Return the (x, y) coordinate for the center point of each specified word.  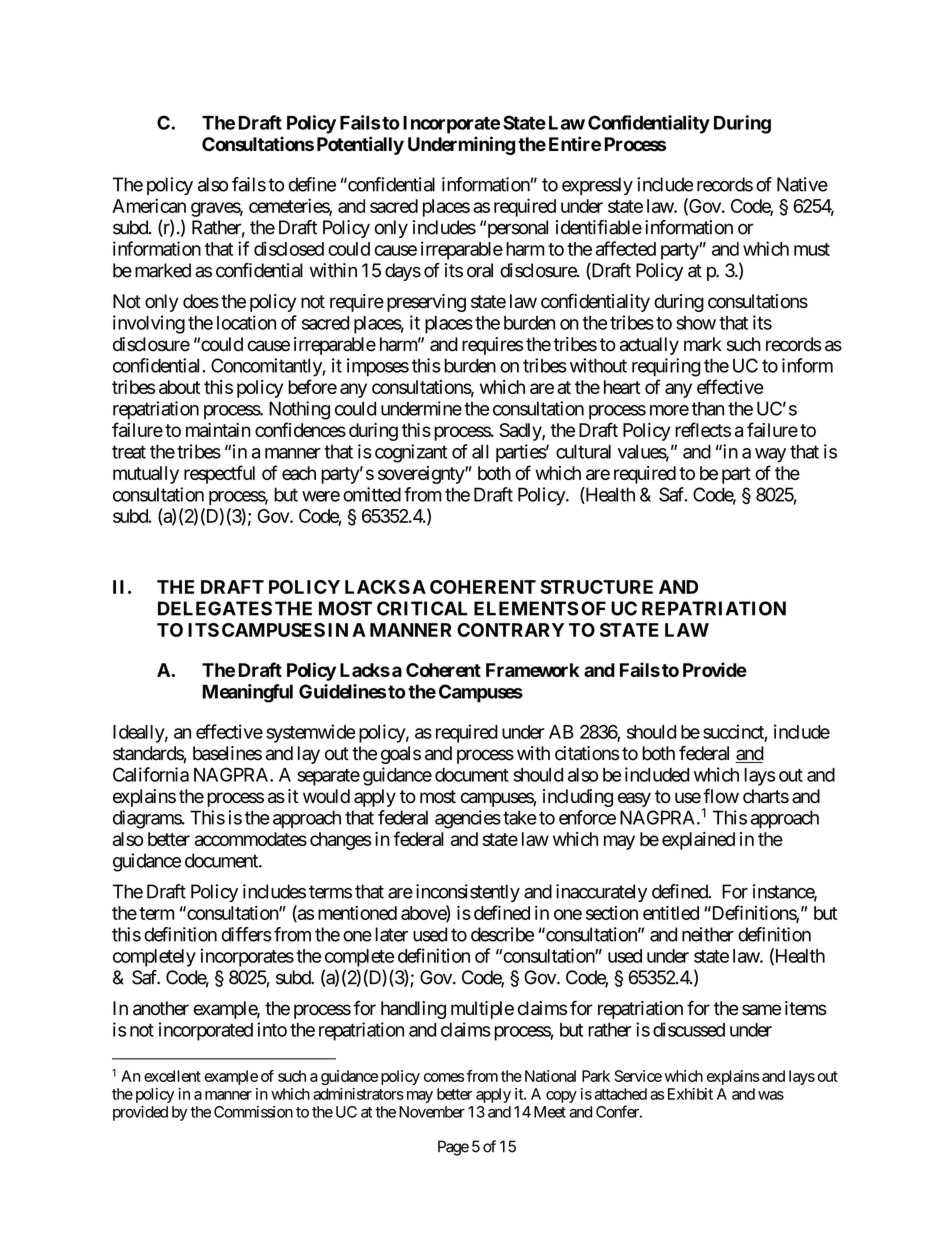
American (149, 205)
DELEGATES (215, 608)
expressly (597, 186)
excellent (172, 1076)
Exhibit (690, 1094)
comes (444, 1077)
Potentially (360, 145)
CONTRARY (510, 630)
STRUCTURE (596, 587)
